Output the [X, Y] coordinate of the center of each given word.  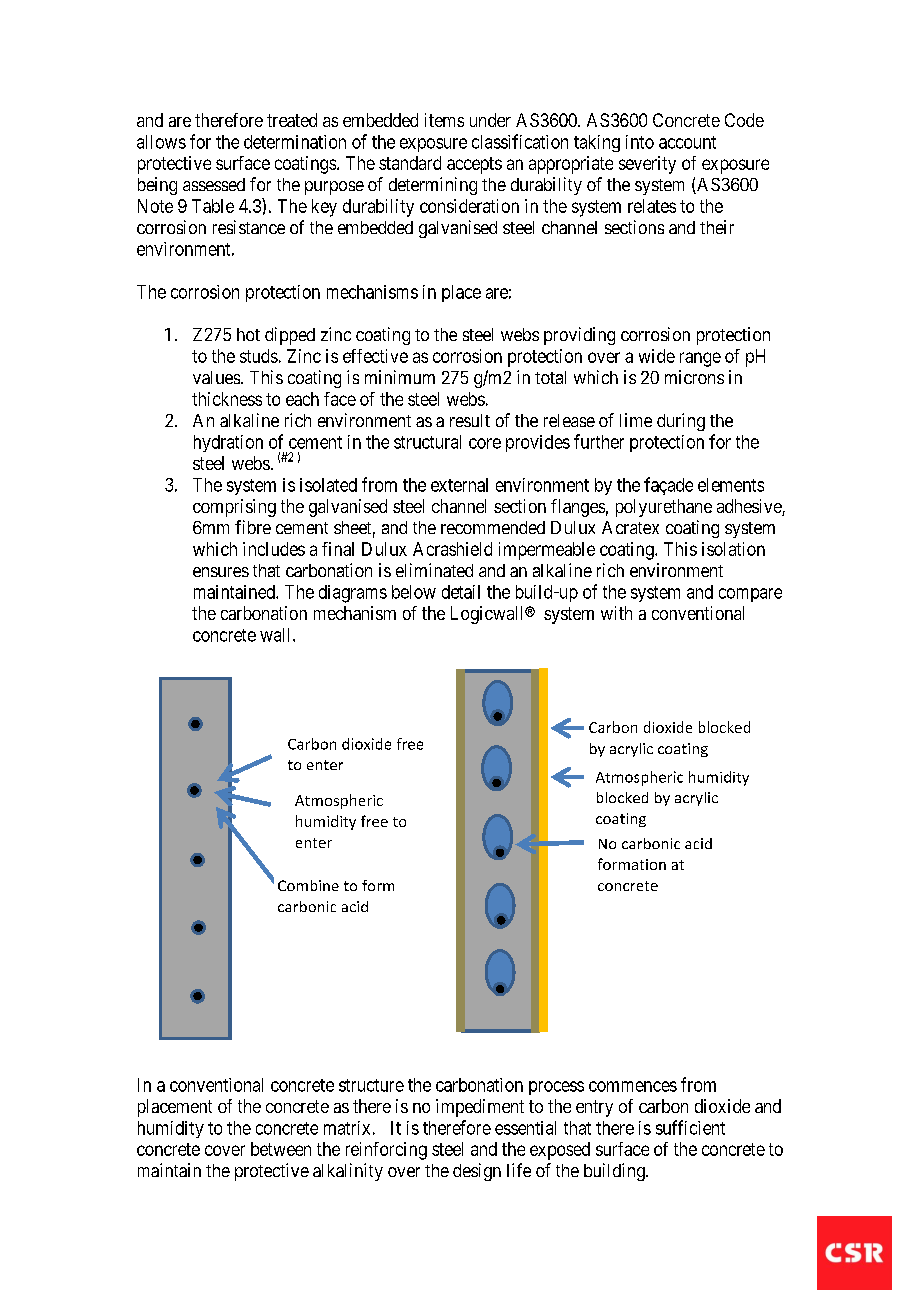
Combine [308, 885]
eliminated [434, 570]
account [687, 142]
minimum [400, 377]
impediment [480, 1108]
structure [371, 1085]
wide [657, 356]
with [616, 613]
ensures [221, 572]
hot [248, 334]
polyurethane [664, 508]
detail [461, 592]
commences [633, 1086]
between [281, 1149]
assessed [214, 184]
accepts [474, 165]
